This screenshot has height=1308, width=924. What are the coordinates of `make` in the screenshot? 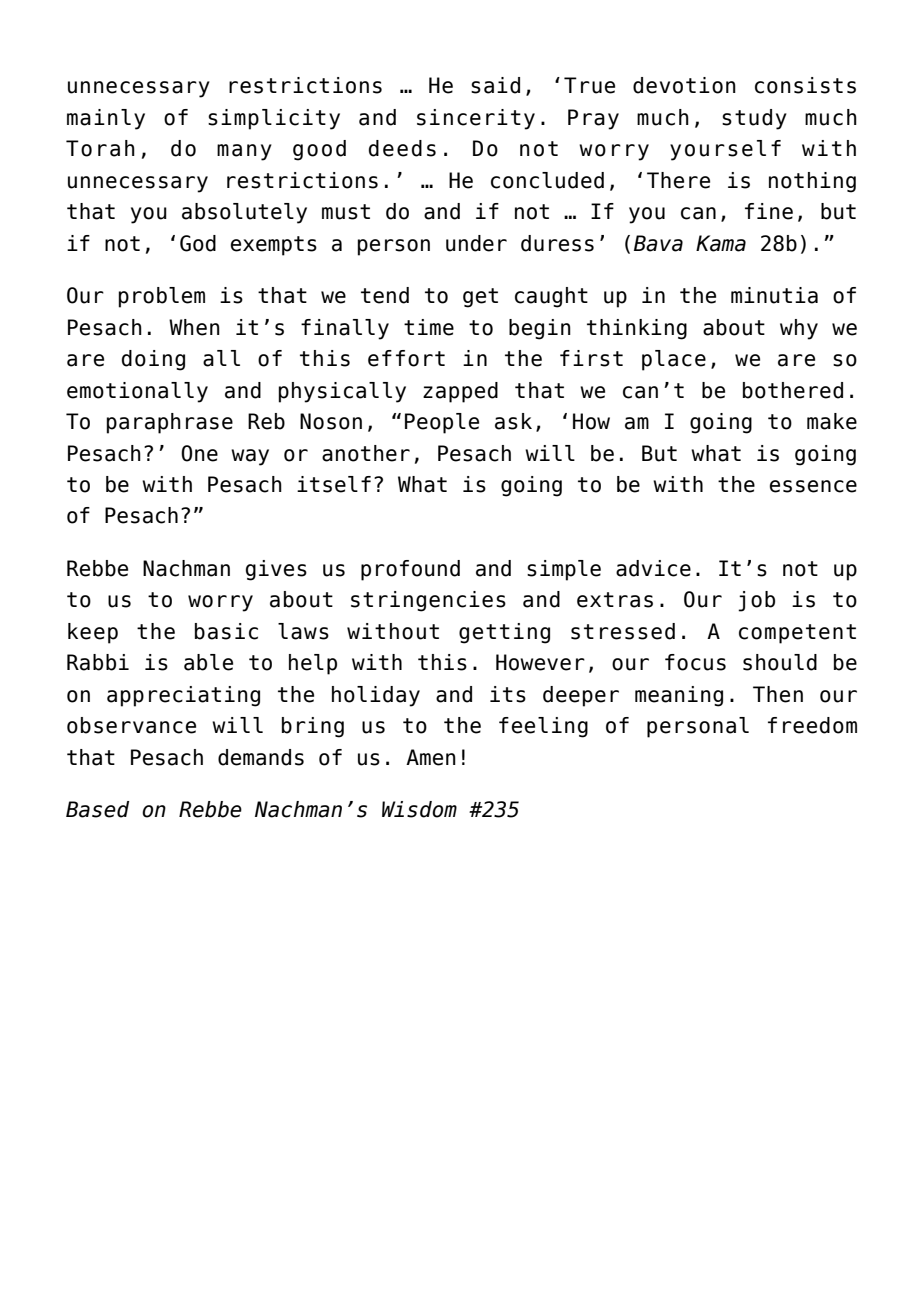 It's located at (832, 421).
